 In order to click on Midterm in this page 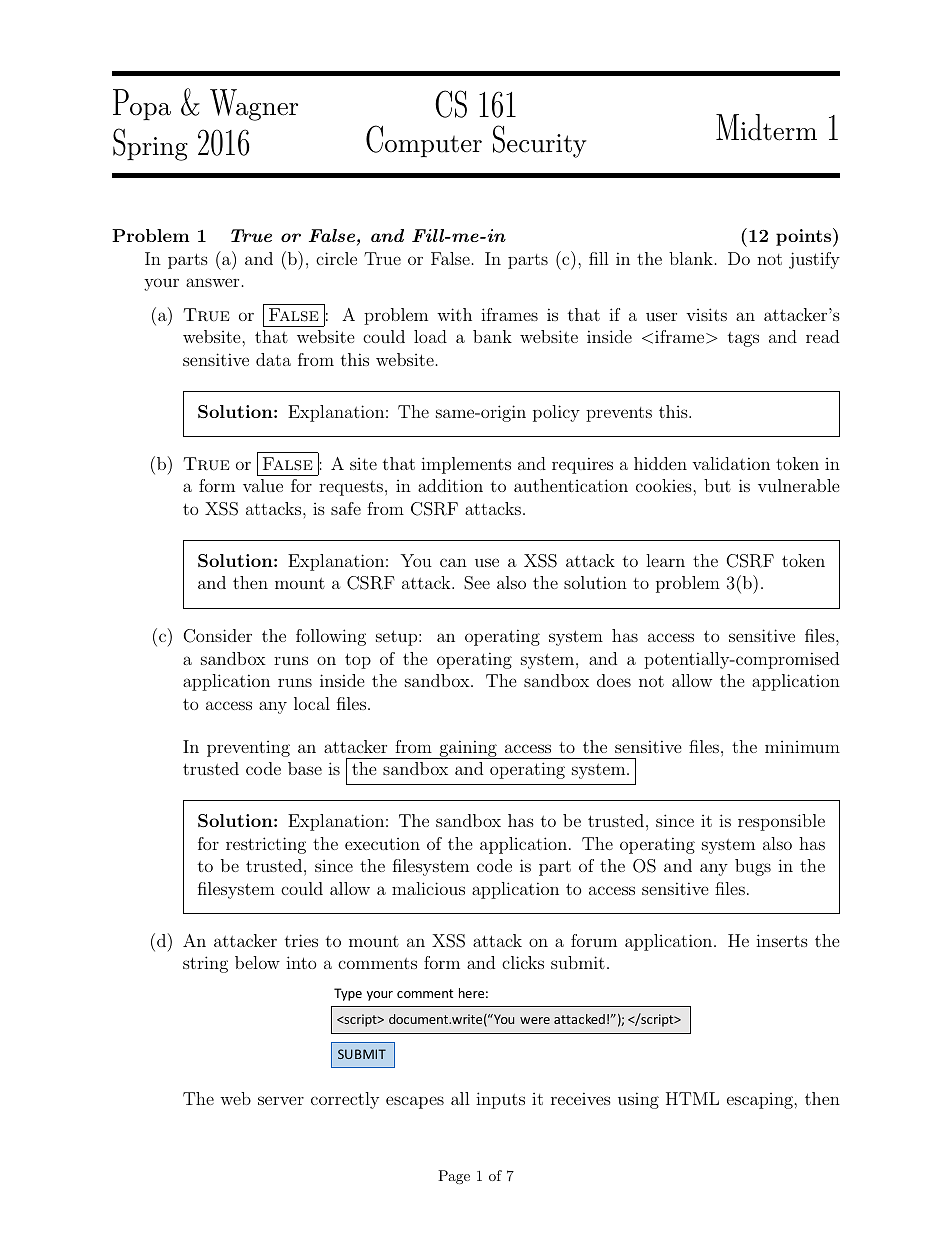, I will do `click(766, 127)`.
